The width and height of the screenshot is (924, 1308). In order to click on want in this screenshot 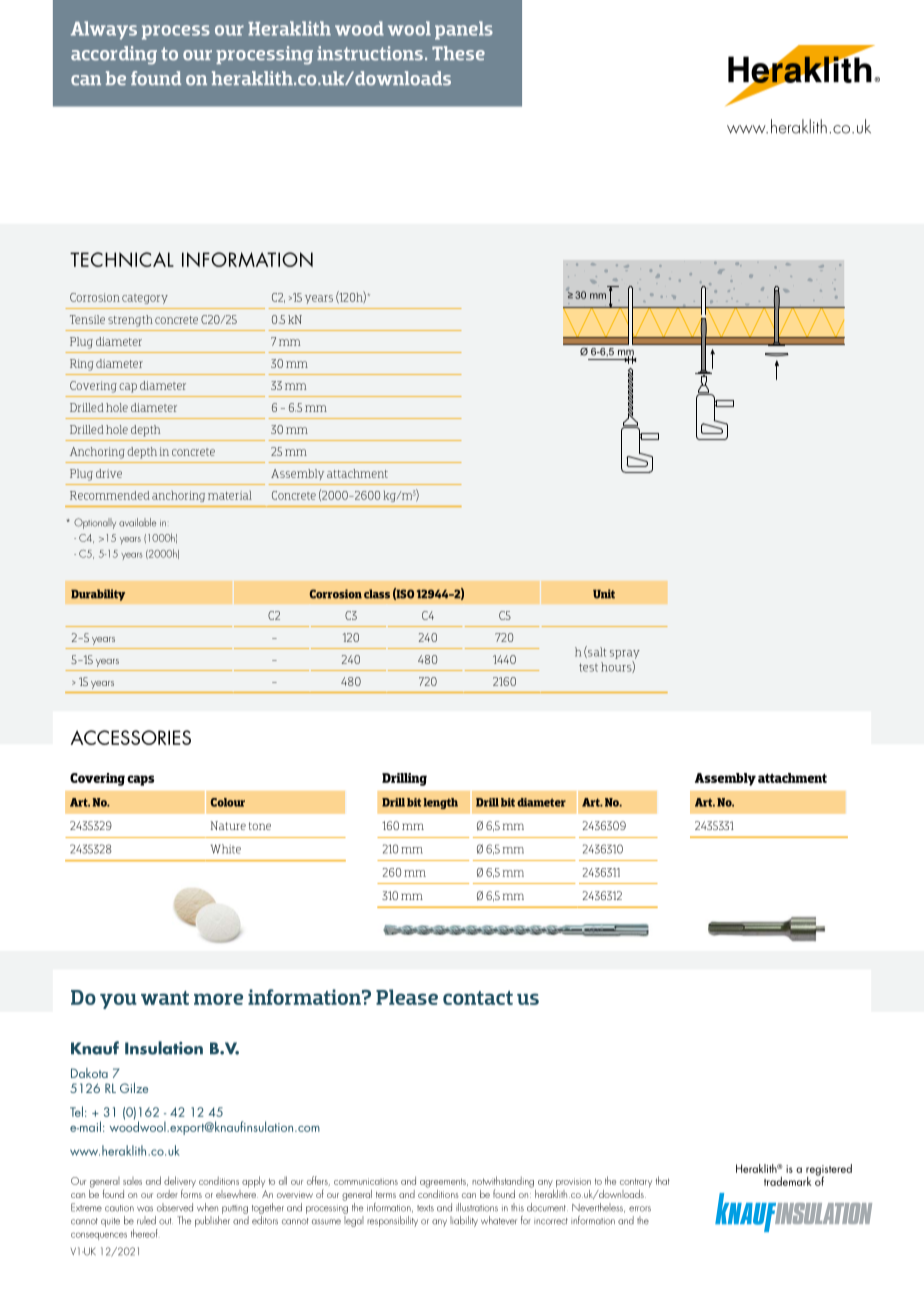, I will do `click(165, 998)`.
